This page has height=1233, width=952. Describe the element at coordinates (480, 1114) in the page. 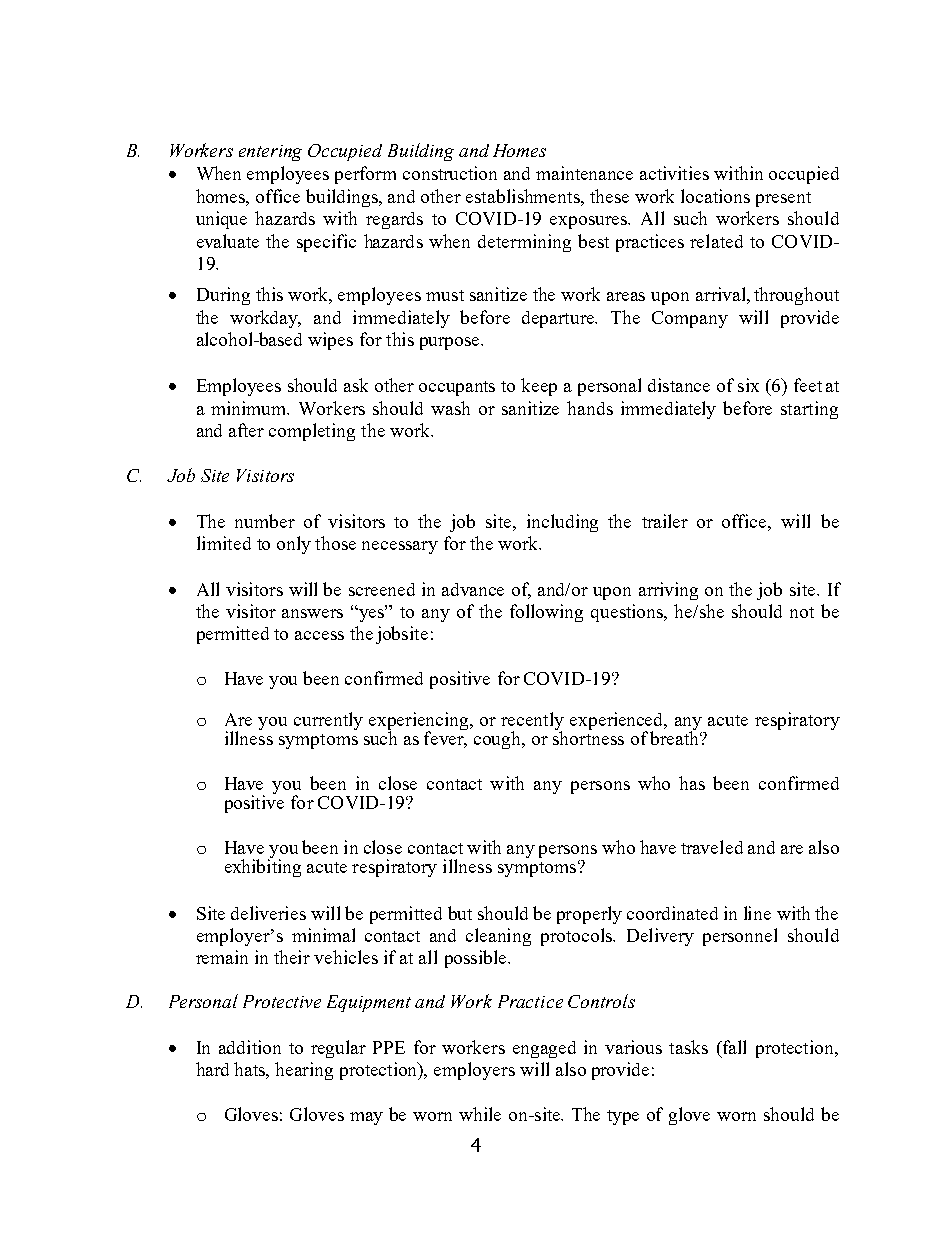

I see `while` at that location.
